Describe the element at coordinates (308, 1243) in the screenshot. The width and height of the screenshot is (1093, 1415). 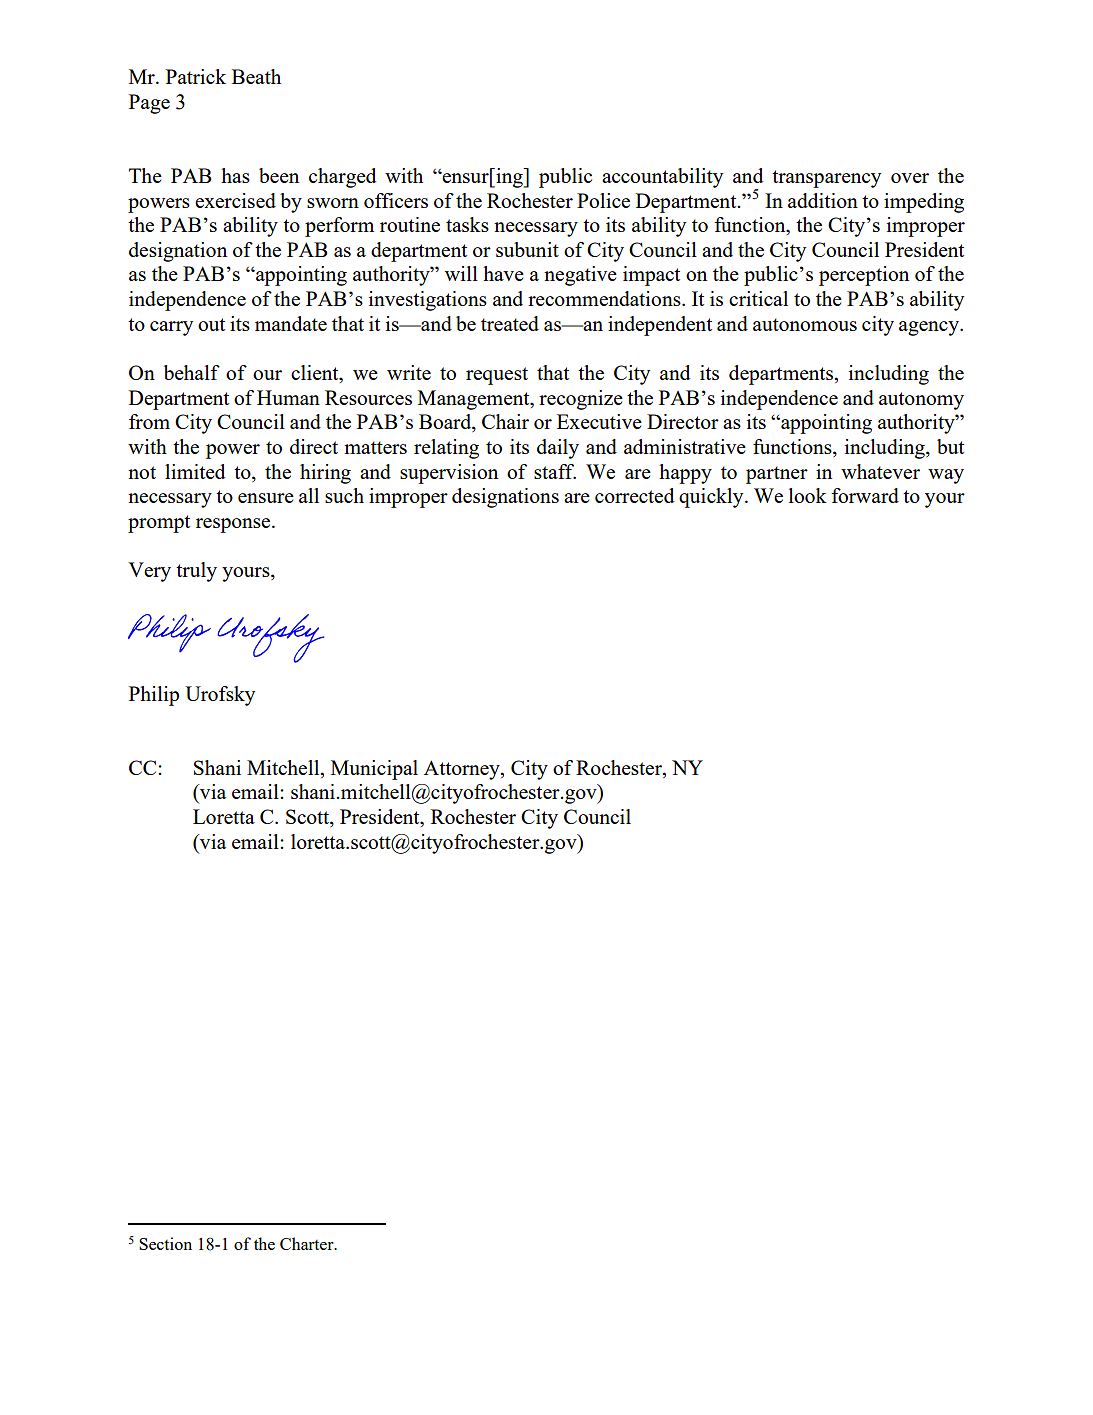
I see `Charter` at that location.
